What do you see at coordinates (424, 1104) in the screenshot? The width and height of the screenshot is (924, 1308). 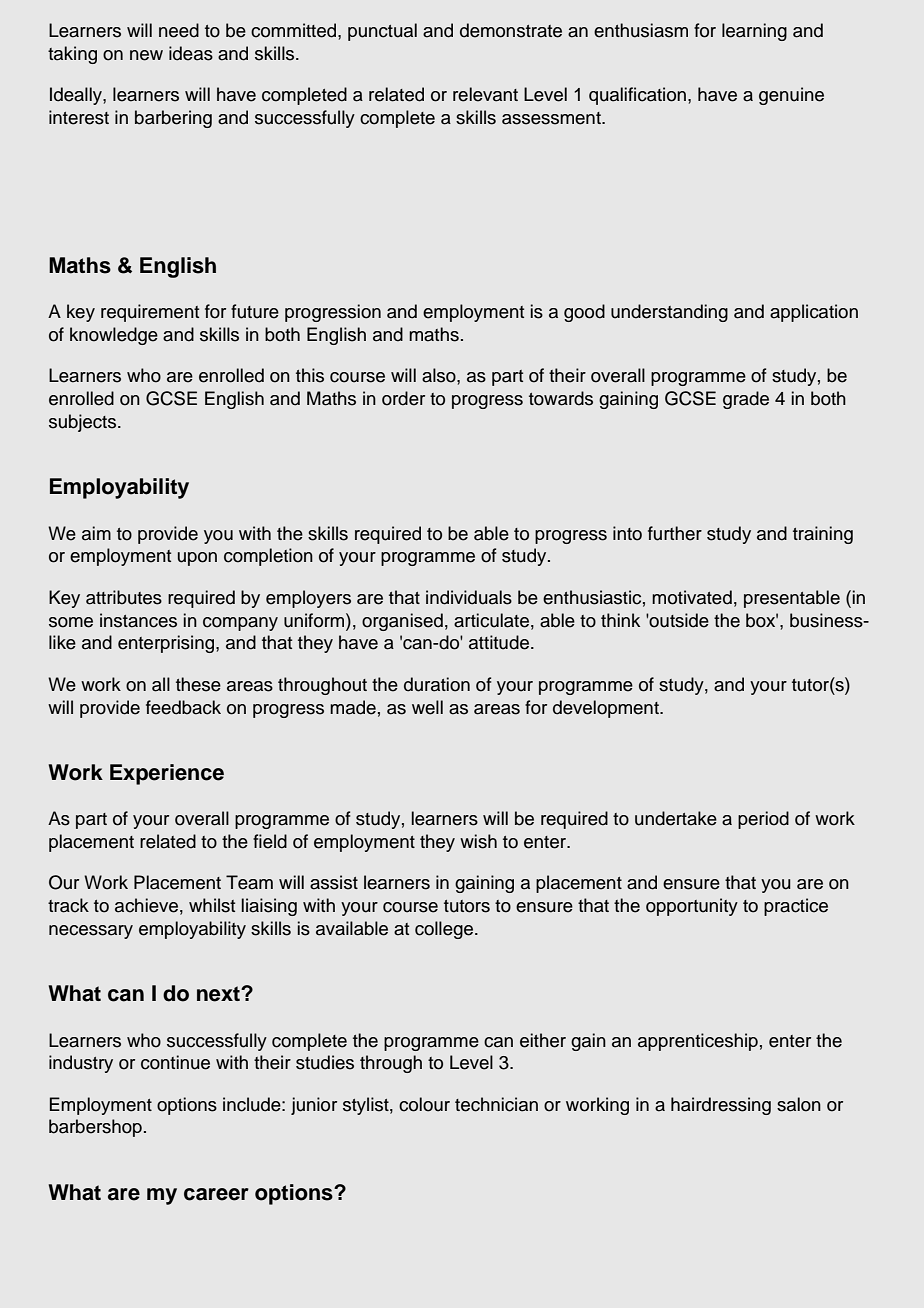 I see `colour` at bounding box center [424, 1104].
